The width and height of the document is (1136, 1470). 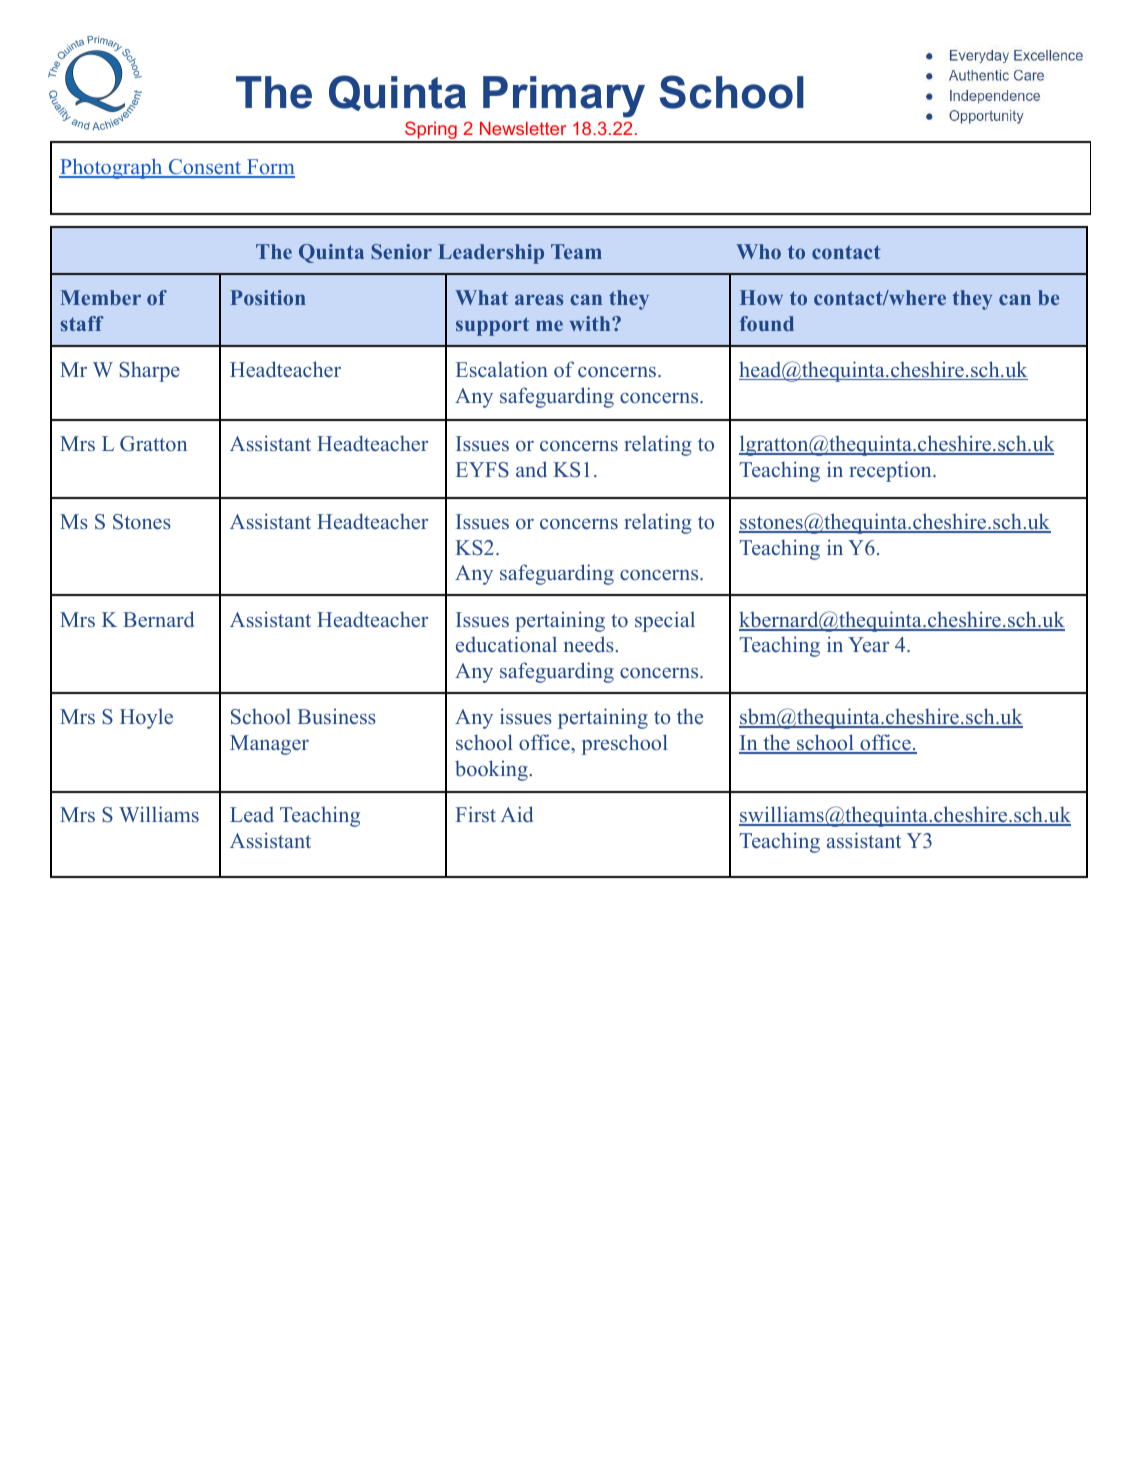 What do you see at coordinates (502, 369) in the document?
I see `Escalation` at bounding box center [502, 369].
